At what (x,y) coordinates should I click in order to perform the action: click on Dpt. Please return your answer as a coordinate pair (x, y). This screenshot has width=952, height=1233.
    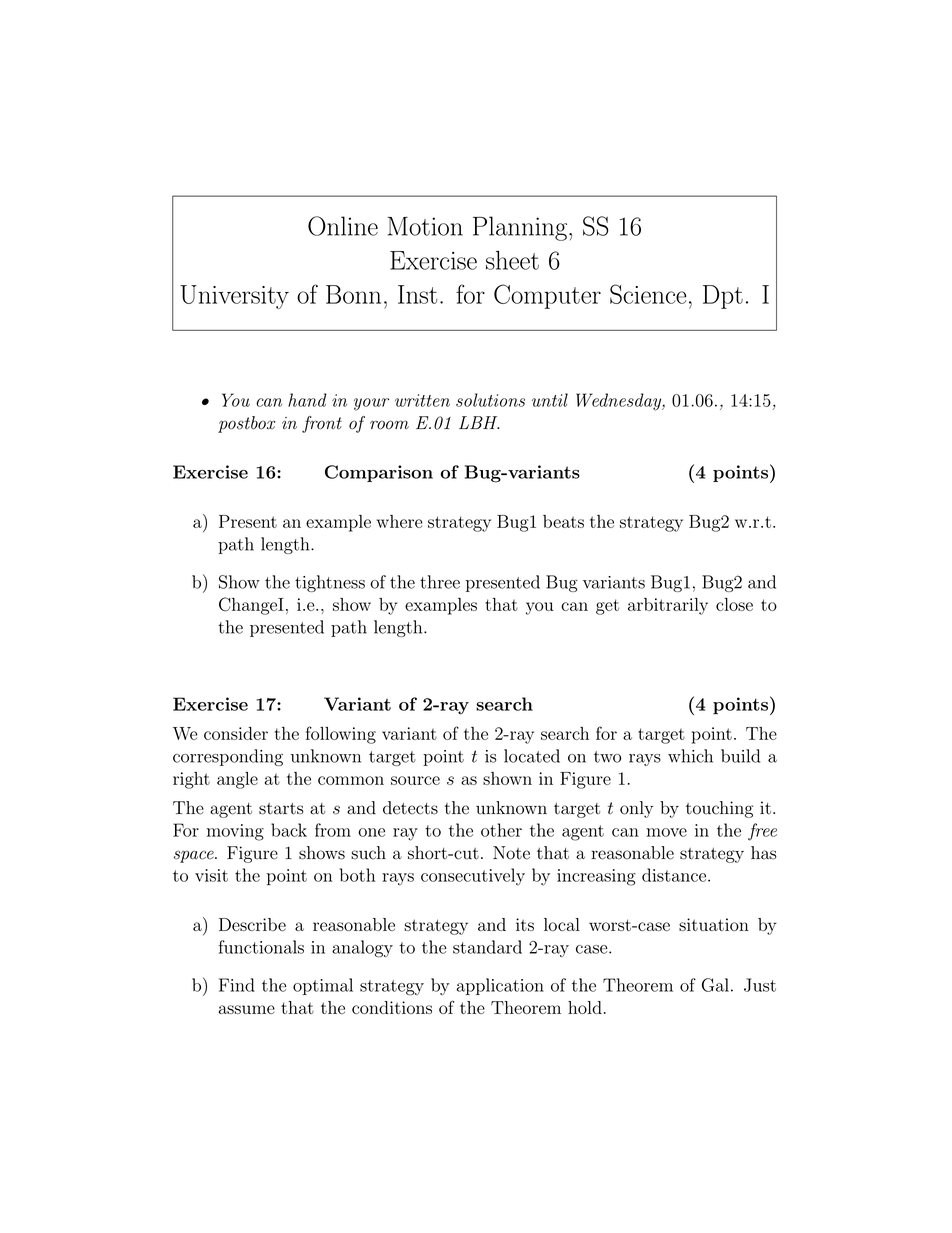
    Looking at the image, I should click on (723, 297).
